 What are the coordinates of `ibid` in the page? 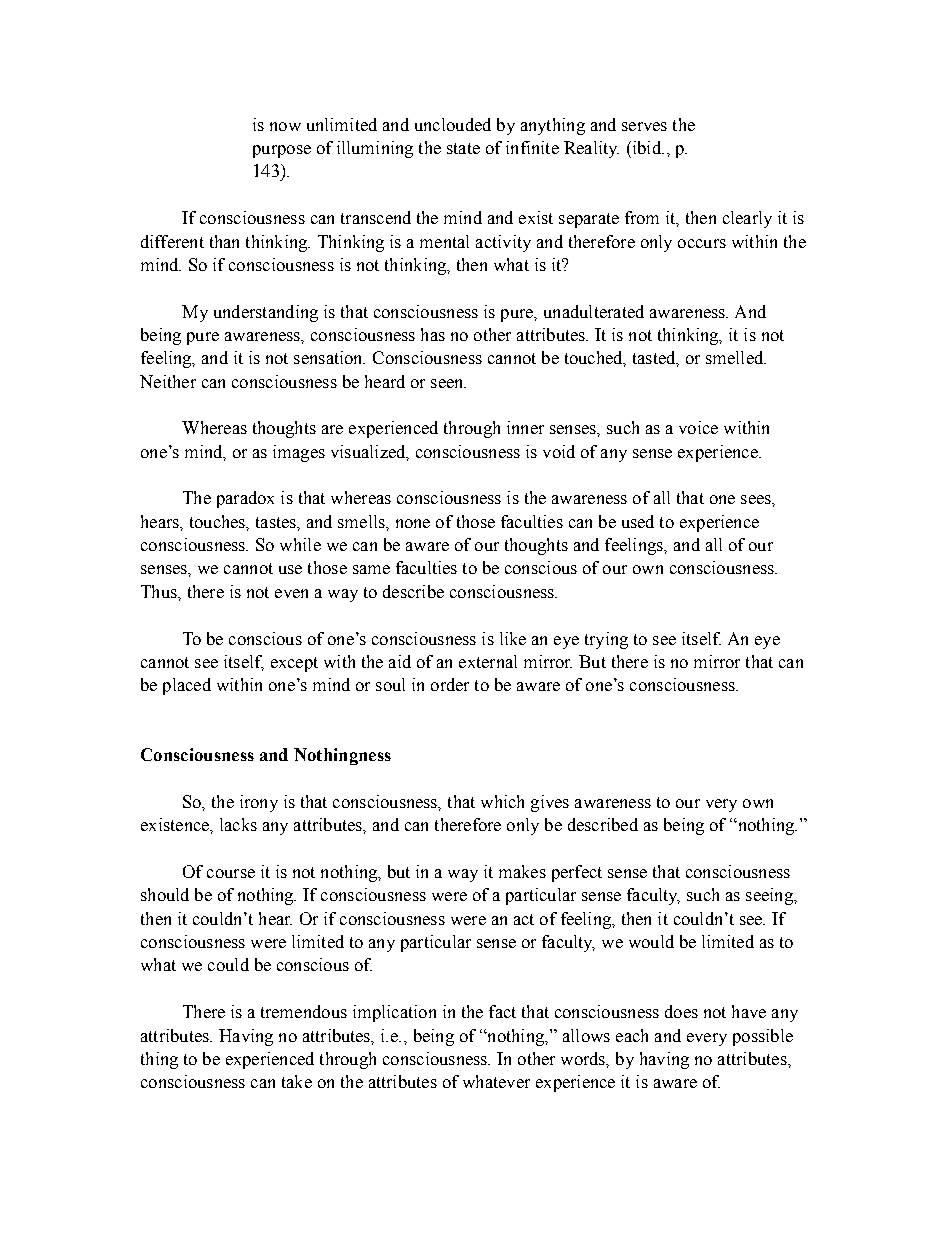 It's located at (646, 147).
